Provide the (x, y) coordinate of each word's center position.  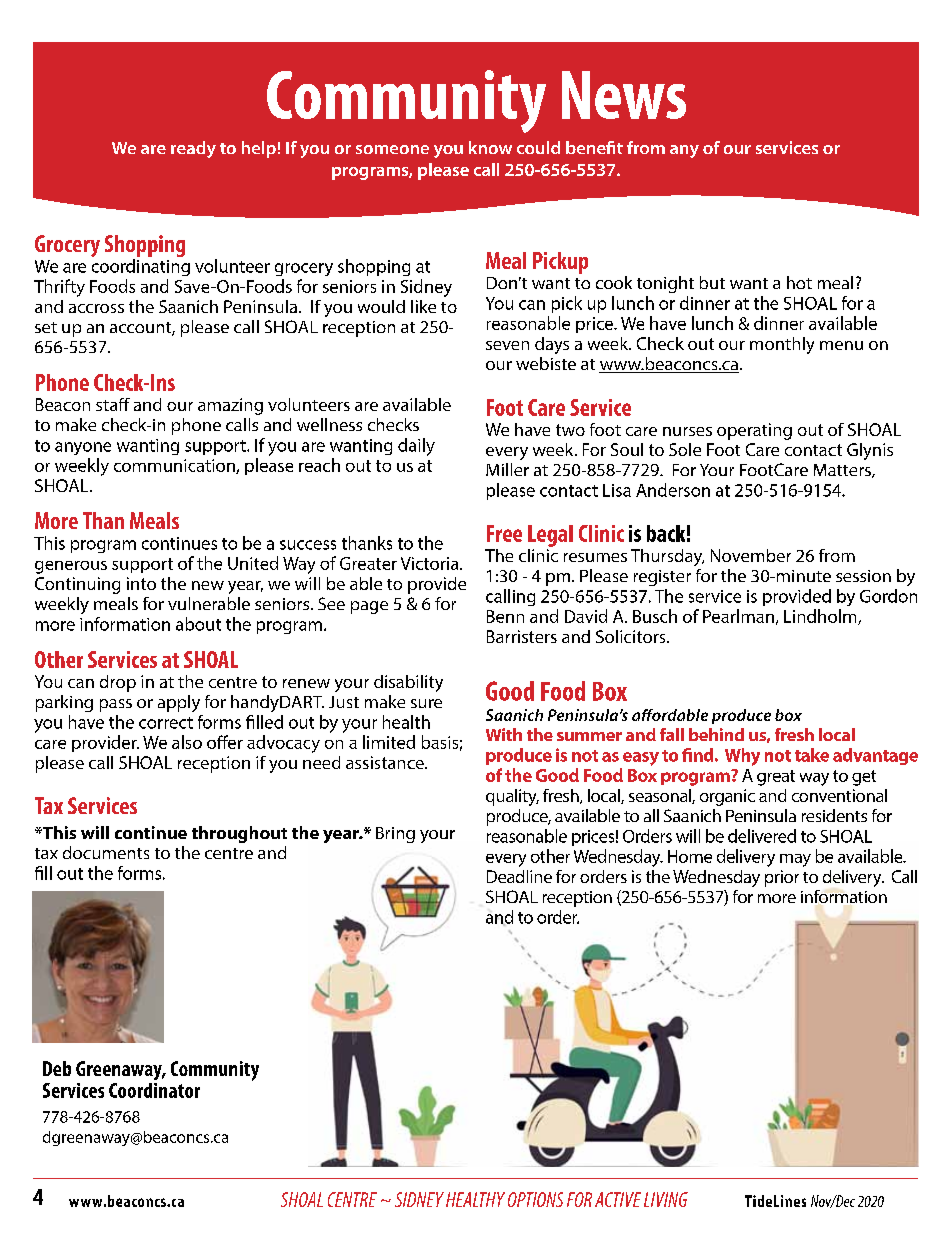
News (624, 95)
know (490, 147)
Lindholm (821, 617)
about (198, 624)
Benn (505, 616)
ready (193, 149)
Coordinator (154, 1090)
